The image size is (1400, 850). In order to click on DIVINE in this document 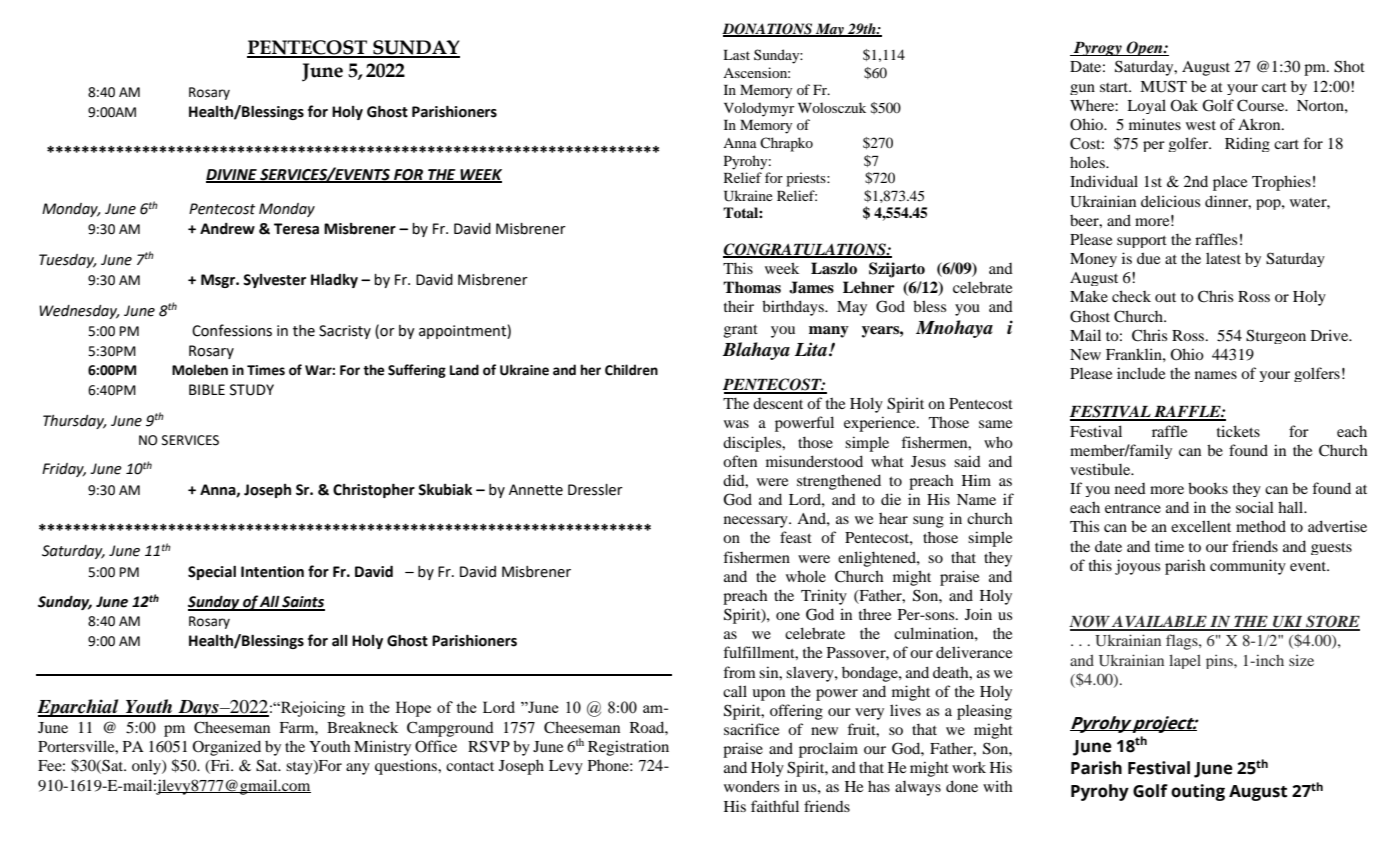, I will do `click(232, 175)`.
